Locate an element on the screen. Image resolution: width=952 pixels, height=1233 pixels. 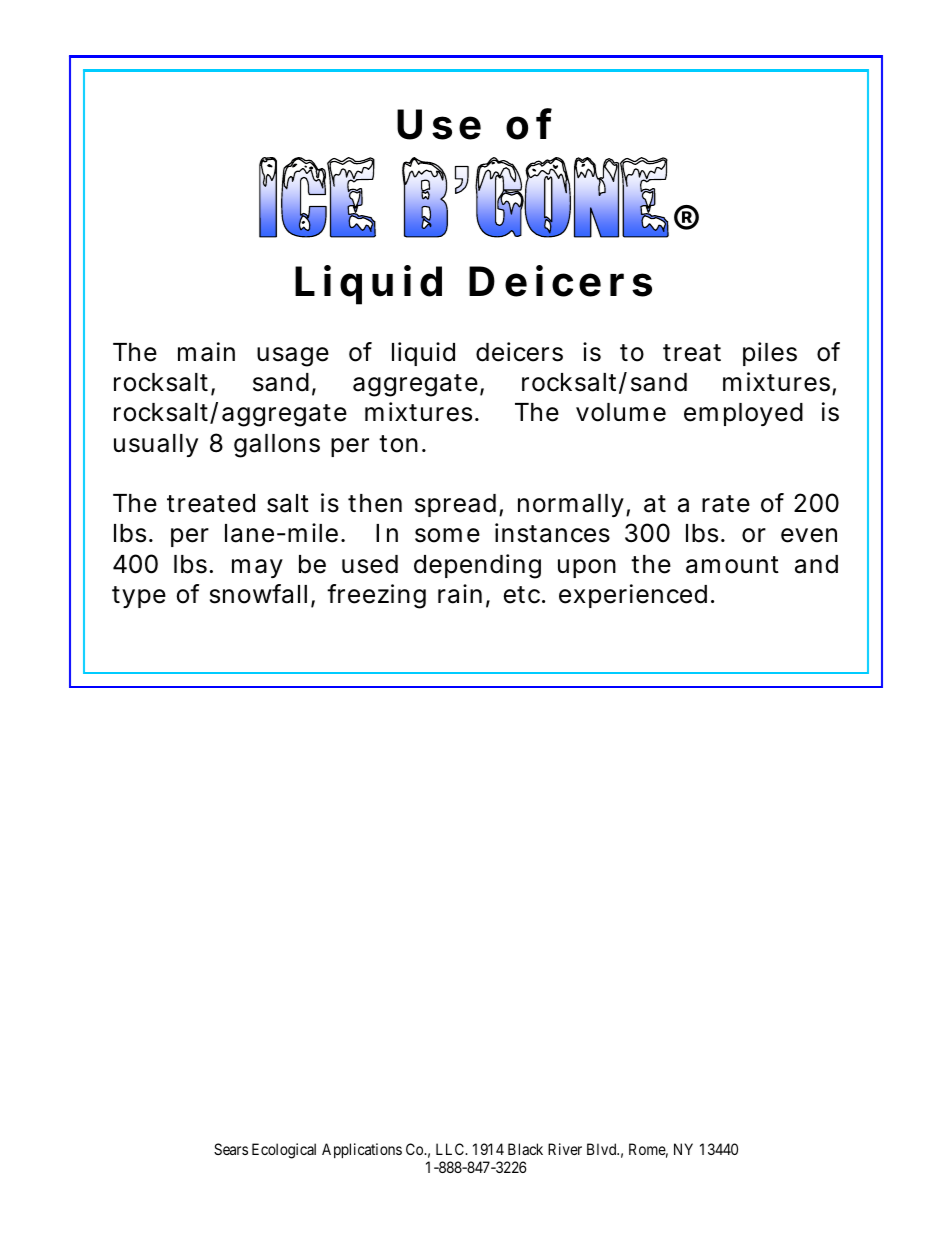
Sears is located at coordinates (231, 1149).
